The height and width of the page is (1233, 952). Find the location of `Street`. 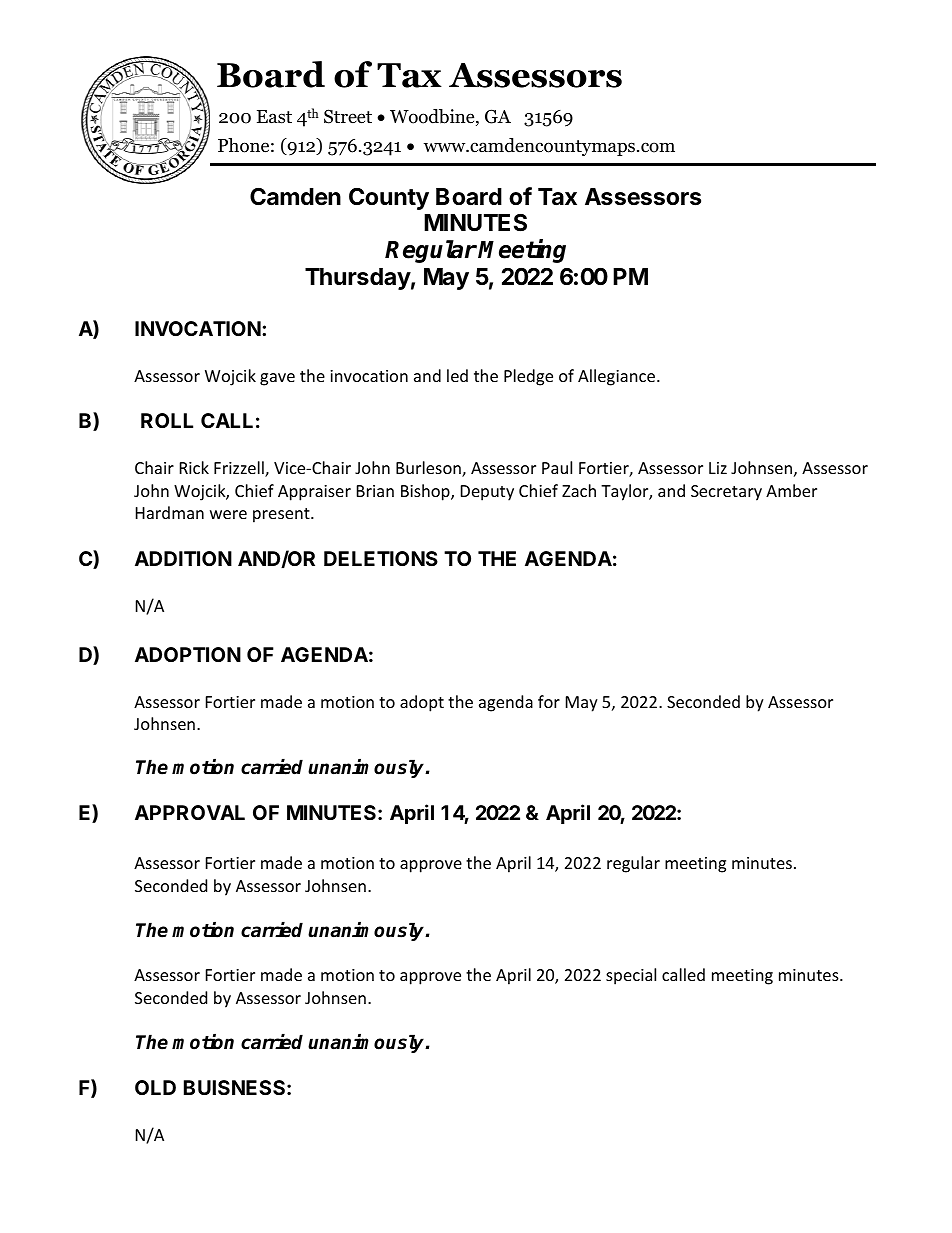

Street is located at coordinates (348, 116).
